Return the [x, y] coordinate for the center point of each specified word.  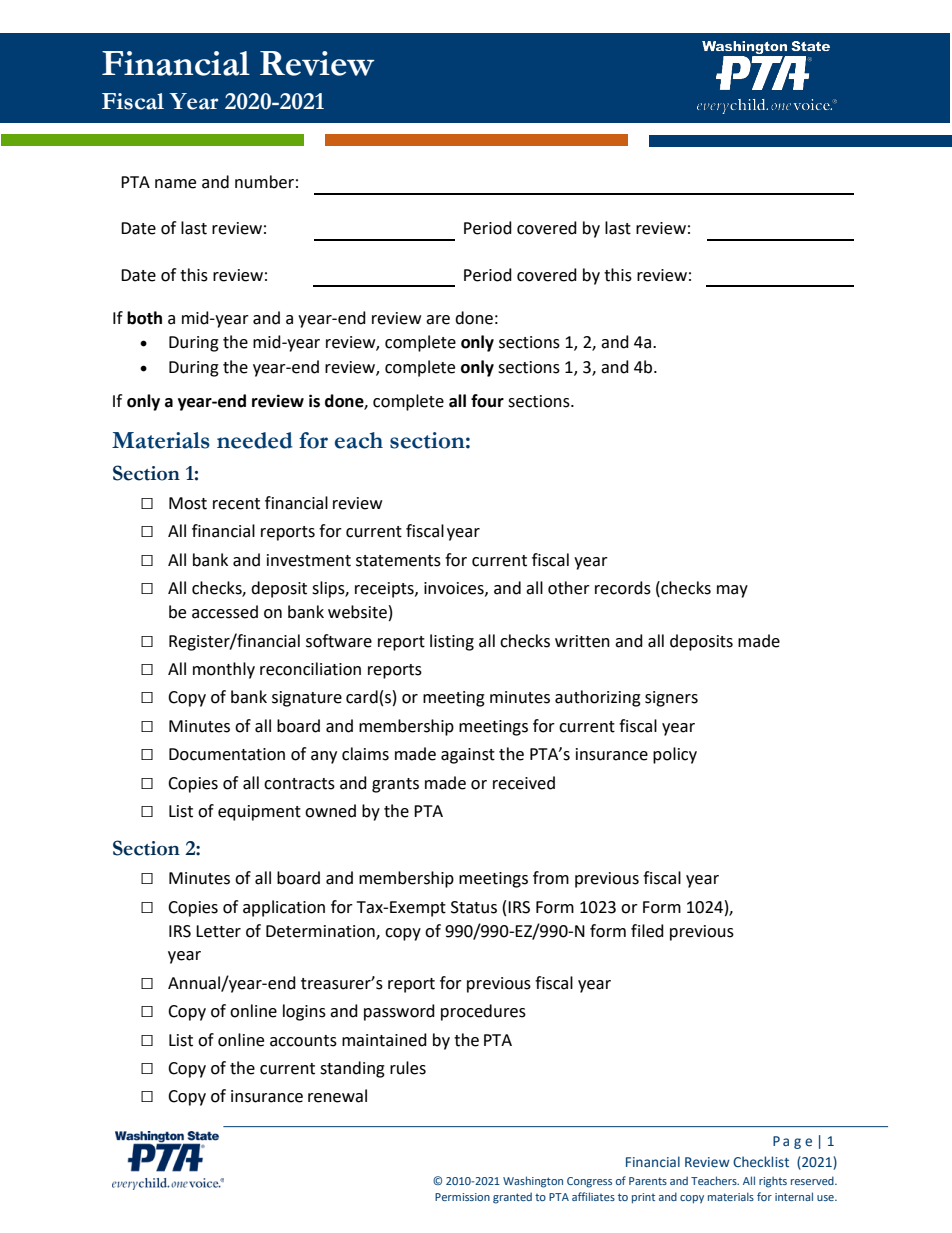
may [732, 591]
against [468, 756]
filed [647, 931]
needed [255, 440]
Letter [218, 931]
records [623, 588]
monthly [224, 670]
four [487, 401]
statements [398, 561]
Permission [462, 1197]
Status [474, 907]
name [175, 184]
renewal [337, 1096]
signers [671, 699]
